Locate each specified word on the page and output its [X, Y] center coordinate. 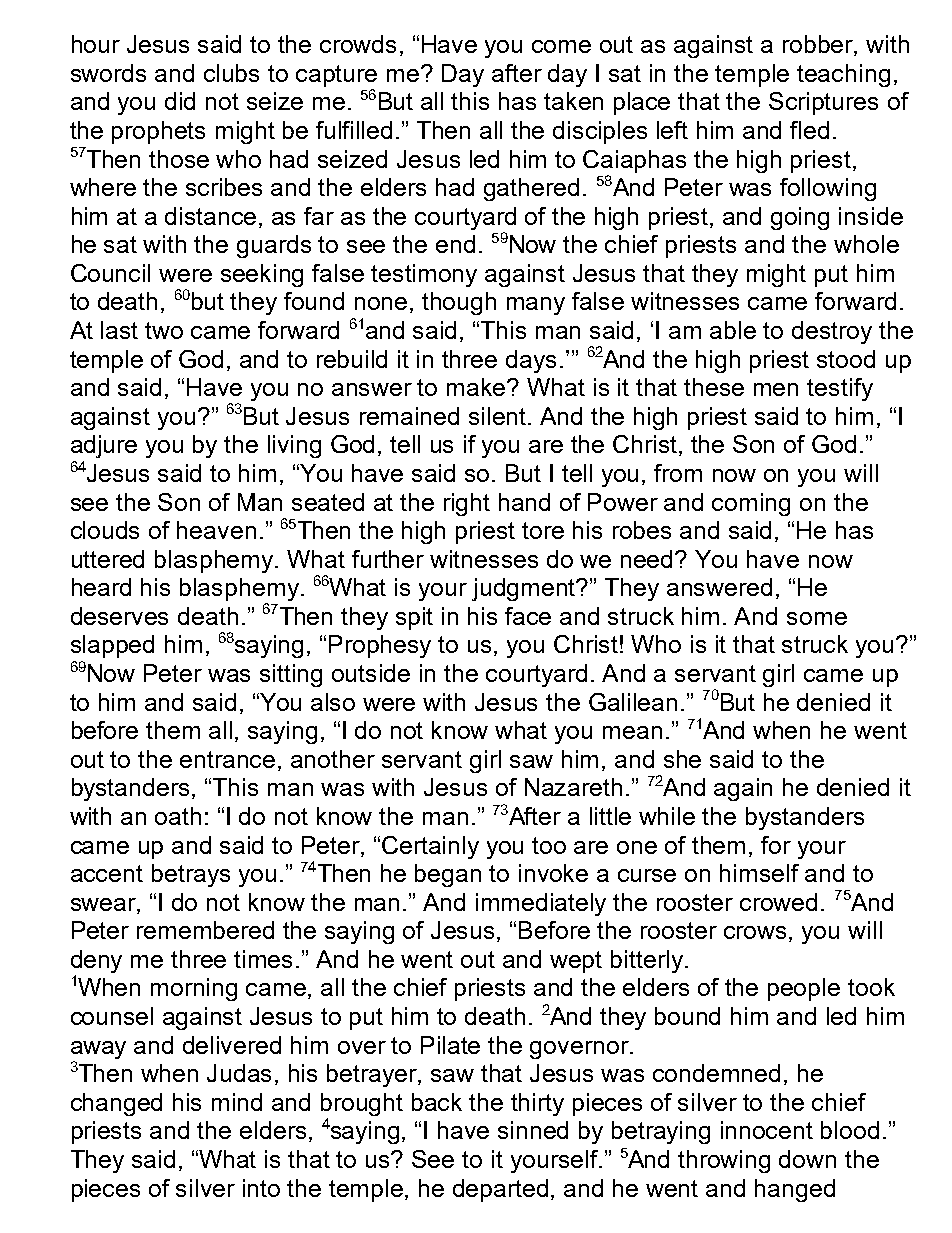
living [294, 446]
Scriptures [823, 103]
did [180, 101]
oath [178, 816]
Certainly [430, 847]
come [561, 46]
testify [840, 389]
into [261, 1188]
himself [759, 873]
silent [499, 416]
